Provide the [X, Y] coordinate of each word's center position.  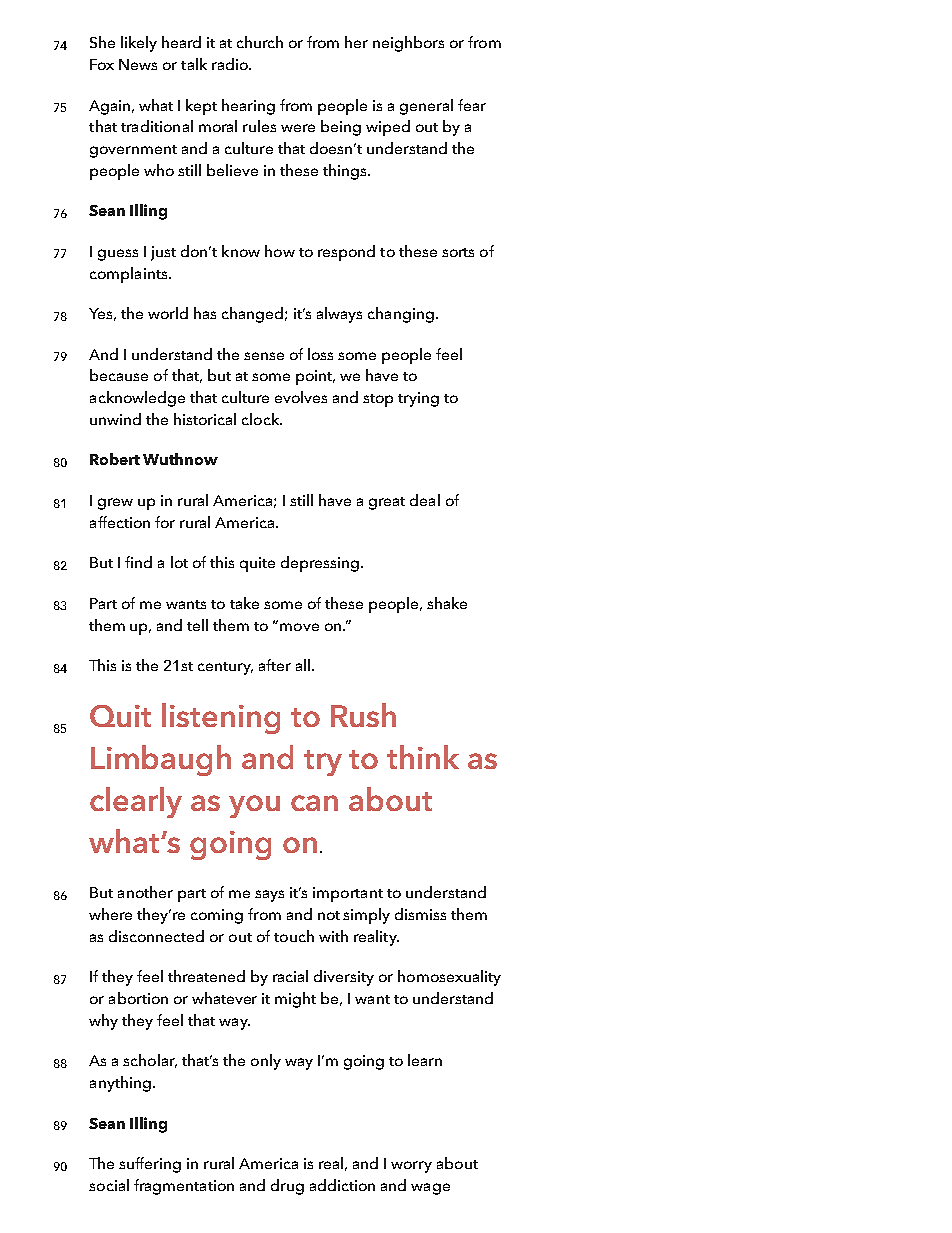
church [260, 42]
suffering [150, 1165]
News [138, 64]
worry [411, 1167]
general [426, 107]
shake [447, 603]
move [299, 627]
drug [287, 1187]
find [138, 562]
